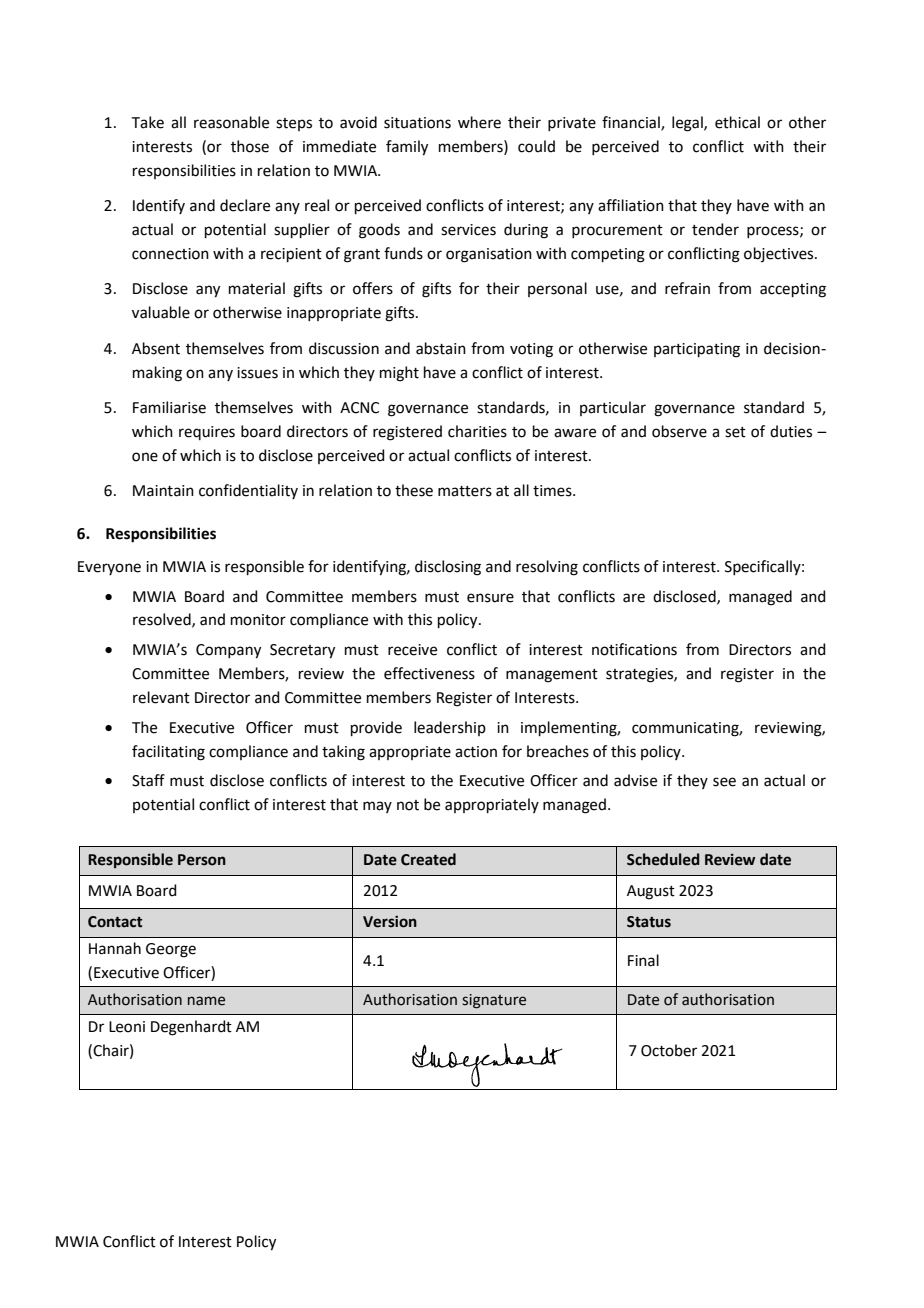 This screenshot has width=924, height=1308. Describe the element at coordinates (669, 1050) in the screenshot. I see `October` at that location.
